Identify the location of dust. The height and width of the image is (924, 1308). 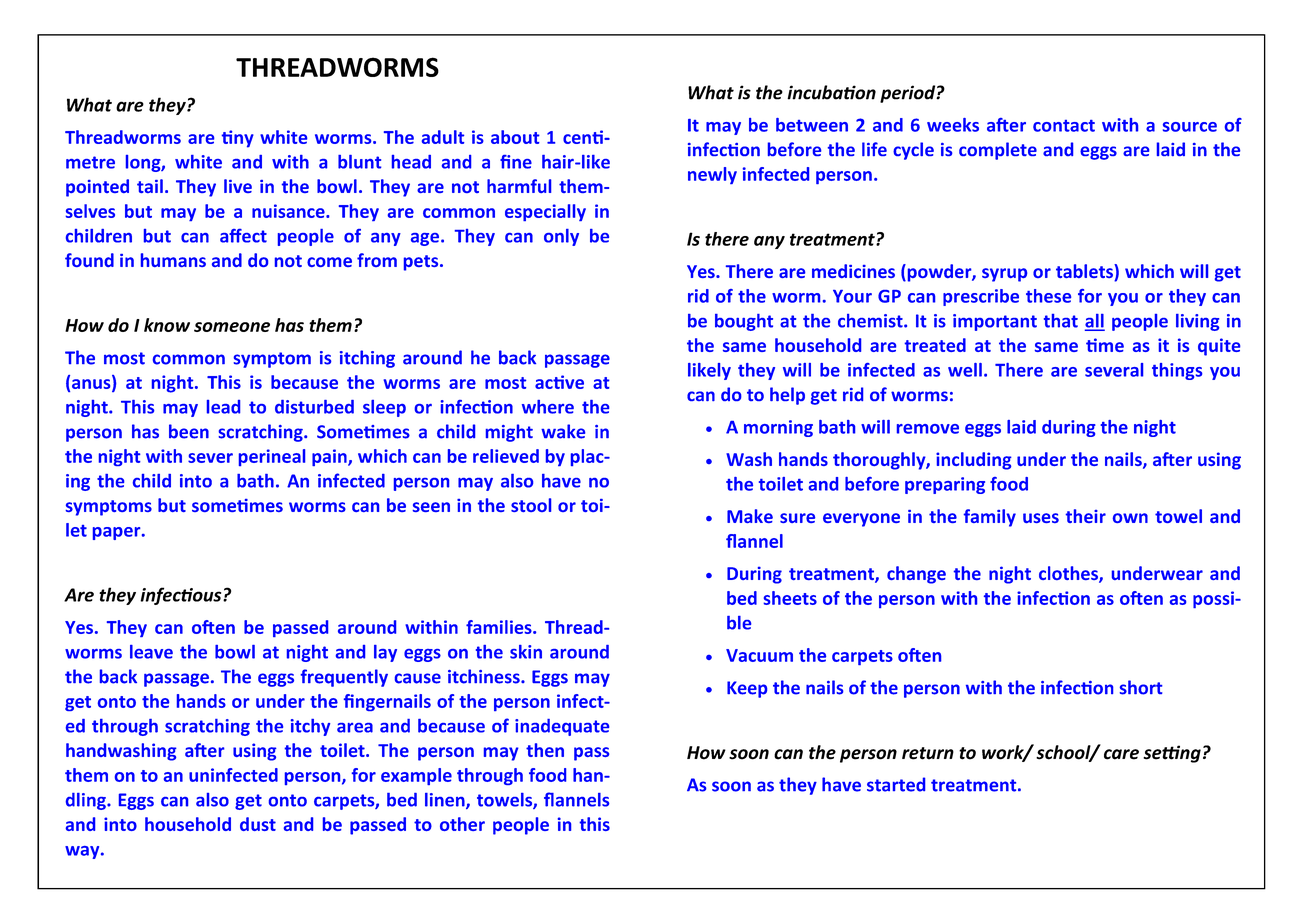
(258, 824).
